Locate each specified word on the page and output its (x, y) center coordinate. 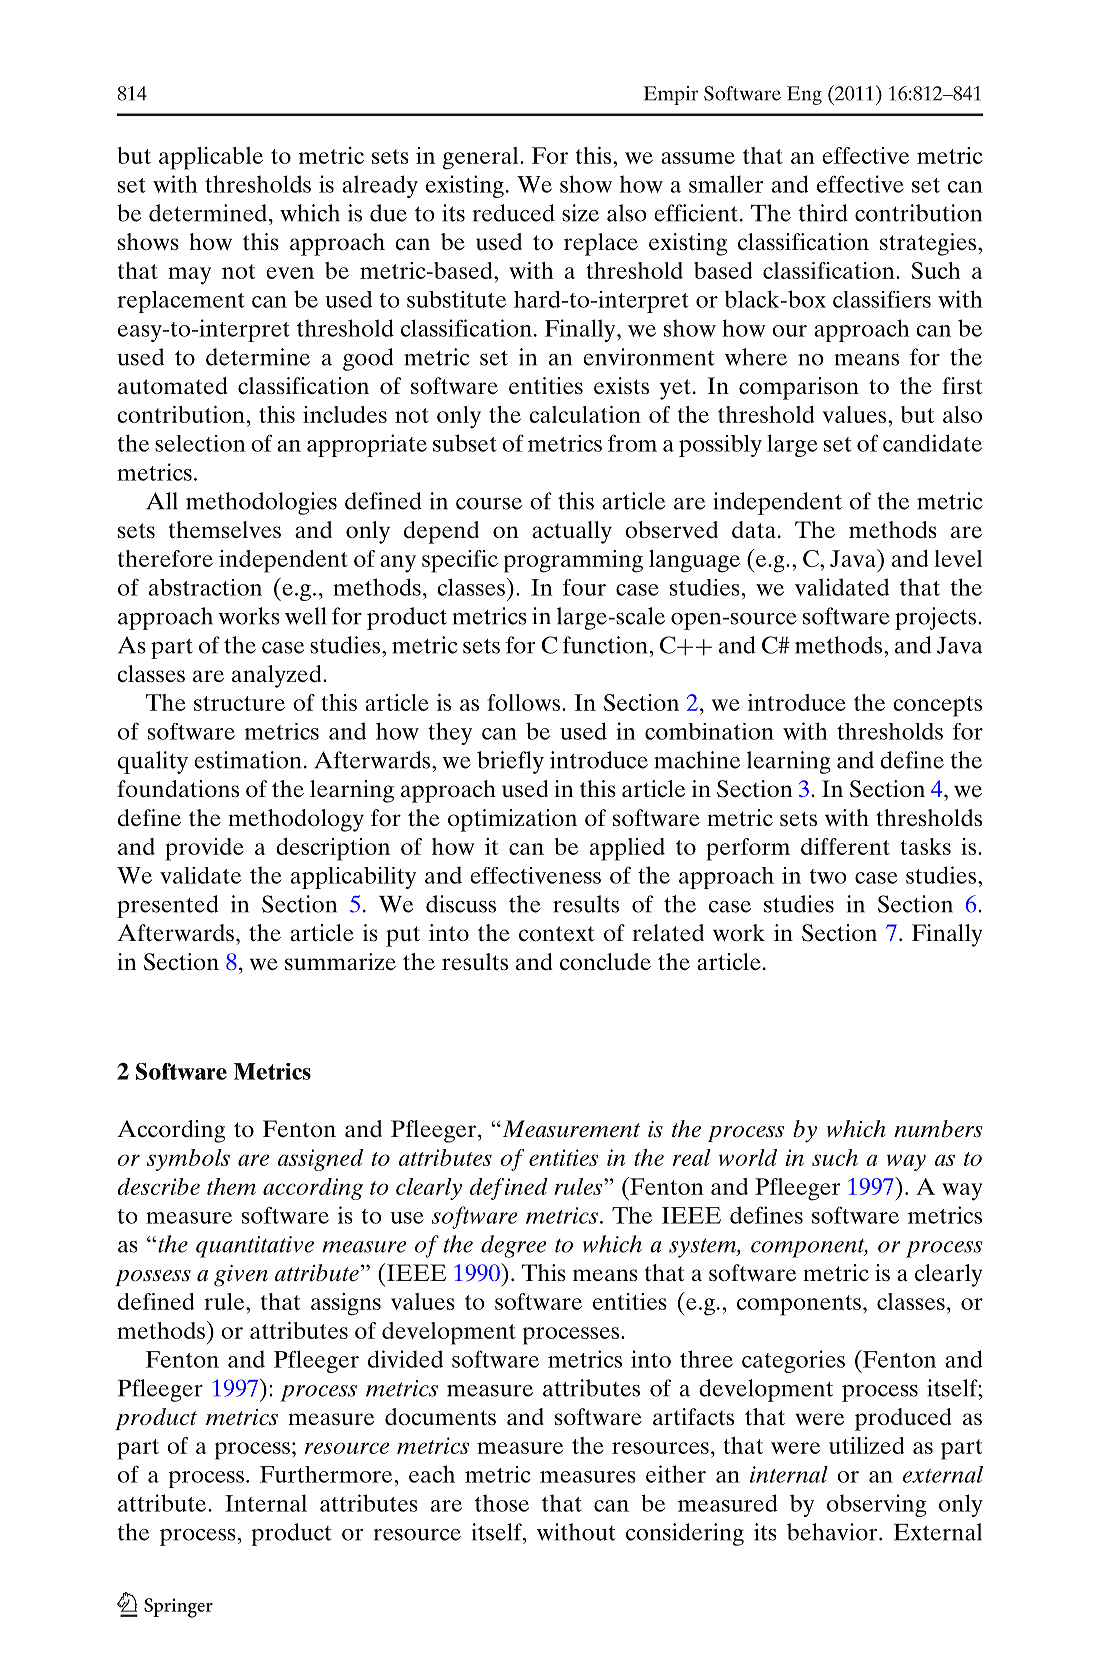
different (845, 846)
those (502, 1503)
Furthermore (326, 1474)
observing (876, 1505)
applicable (211, 158)
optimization (512, 820)
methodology (296, 820)
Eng (804, 95)
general (482, 158)
